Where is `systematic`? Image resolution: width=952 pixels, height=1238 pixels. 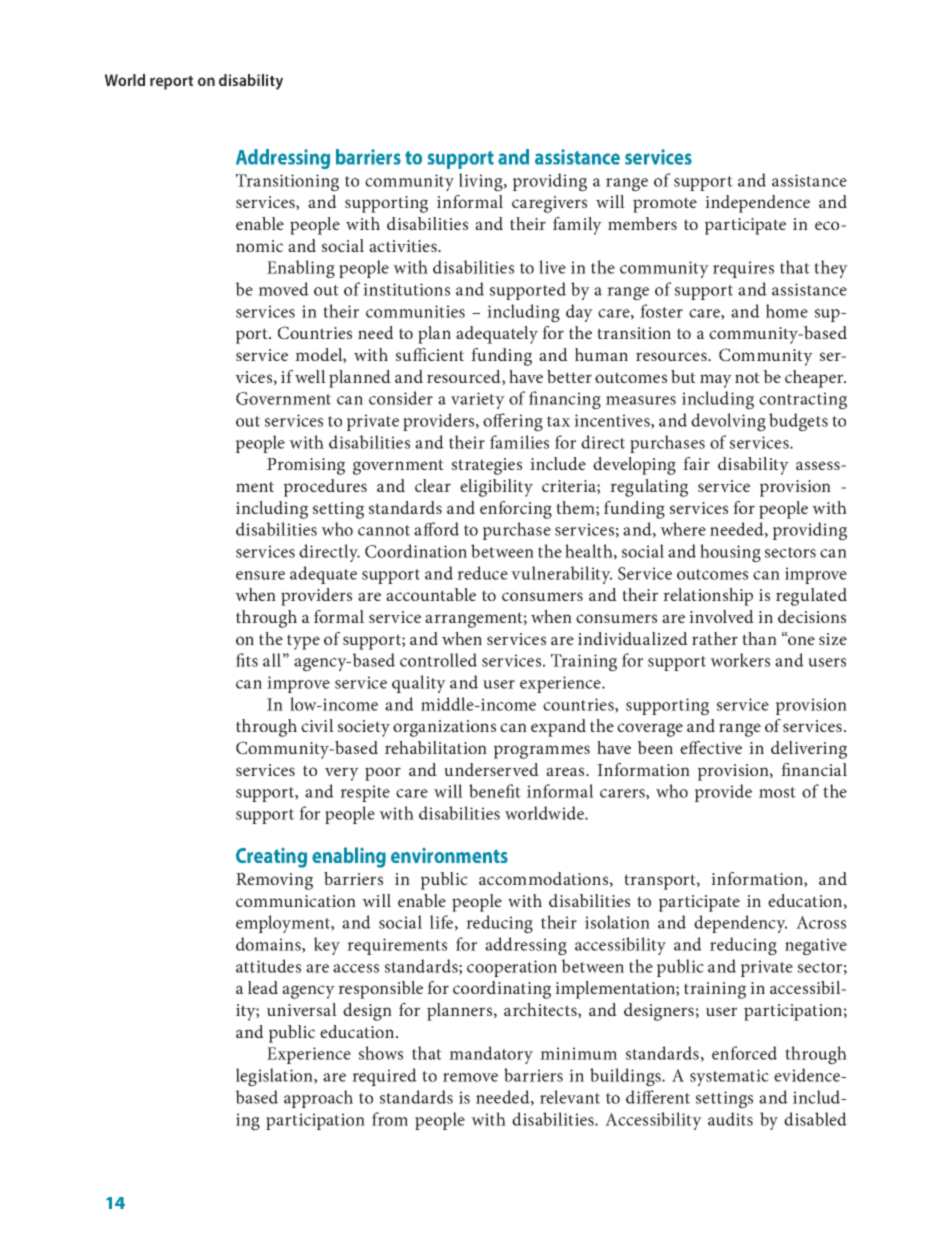 systematic is located at coordinates (729, 1077).
